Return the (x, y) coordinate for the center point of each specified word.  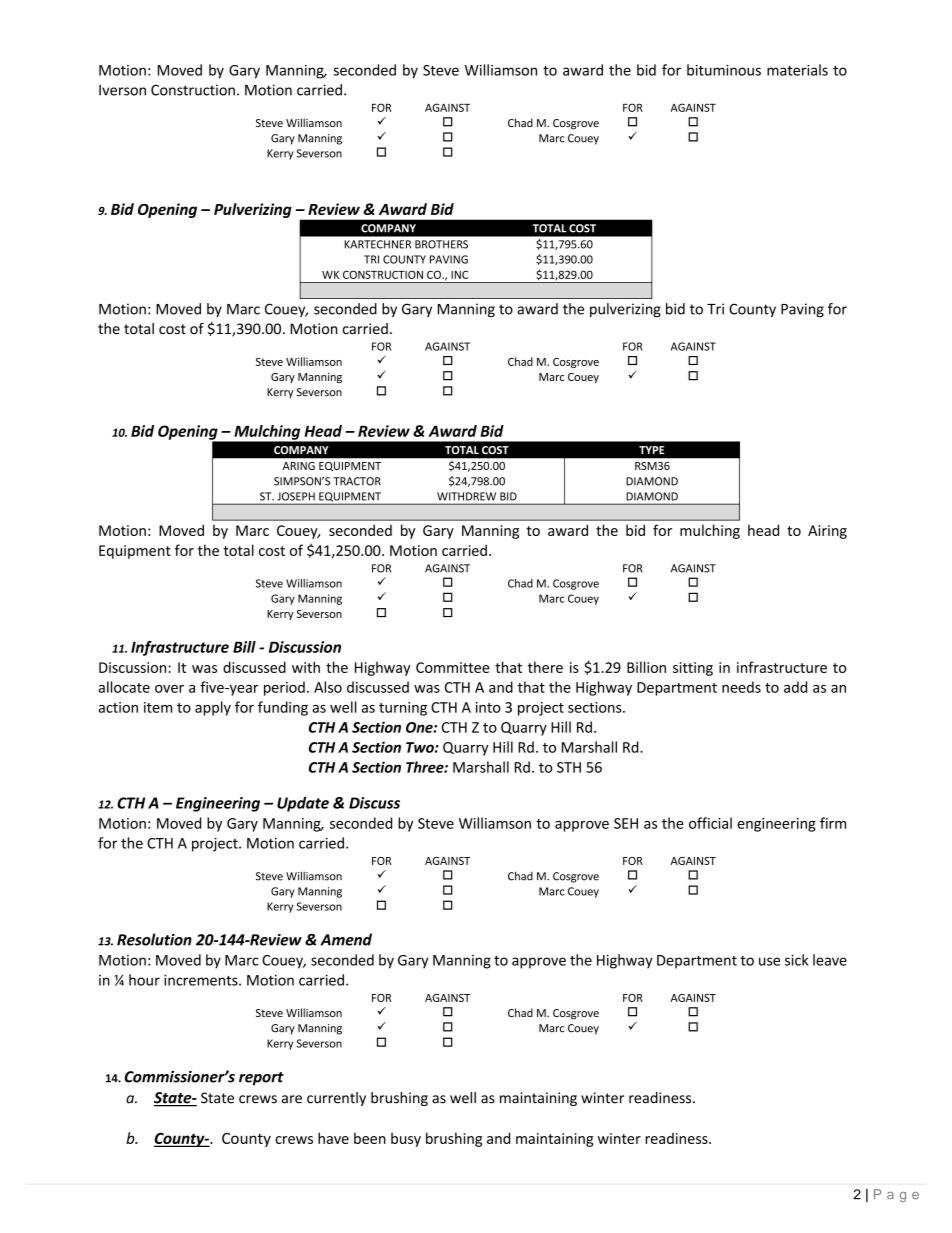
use (769, 961)
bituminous (724, 70)
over (169, 689)
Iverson (122, 90)
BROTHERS (441, 244)
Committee (453, 667)
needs (741, 687)
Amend (346, 939)
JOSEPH (296, 496)
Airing (827, 532)
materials (797, 70)
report (261, 1079)
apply (213, 708)
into (488, 707)
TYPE (652, 450)
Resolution (154, 939)
